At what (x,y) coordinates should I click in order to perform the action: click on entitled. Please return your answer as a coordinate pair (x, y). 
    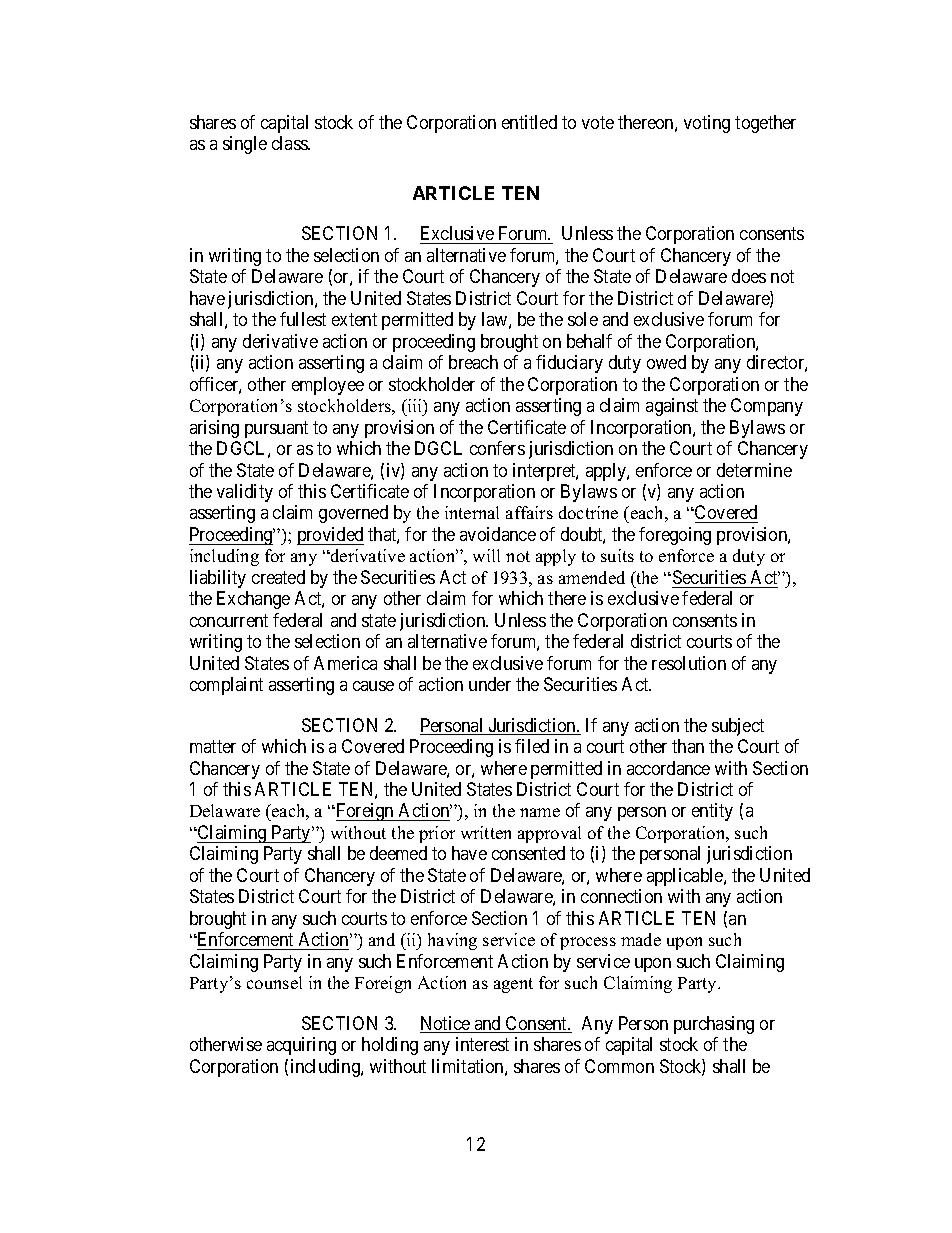
    Looking at the image, I should click on (529, 122).
